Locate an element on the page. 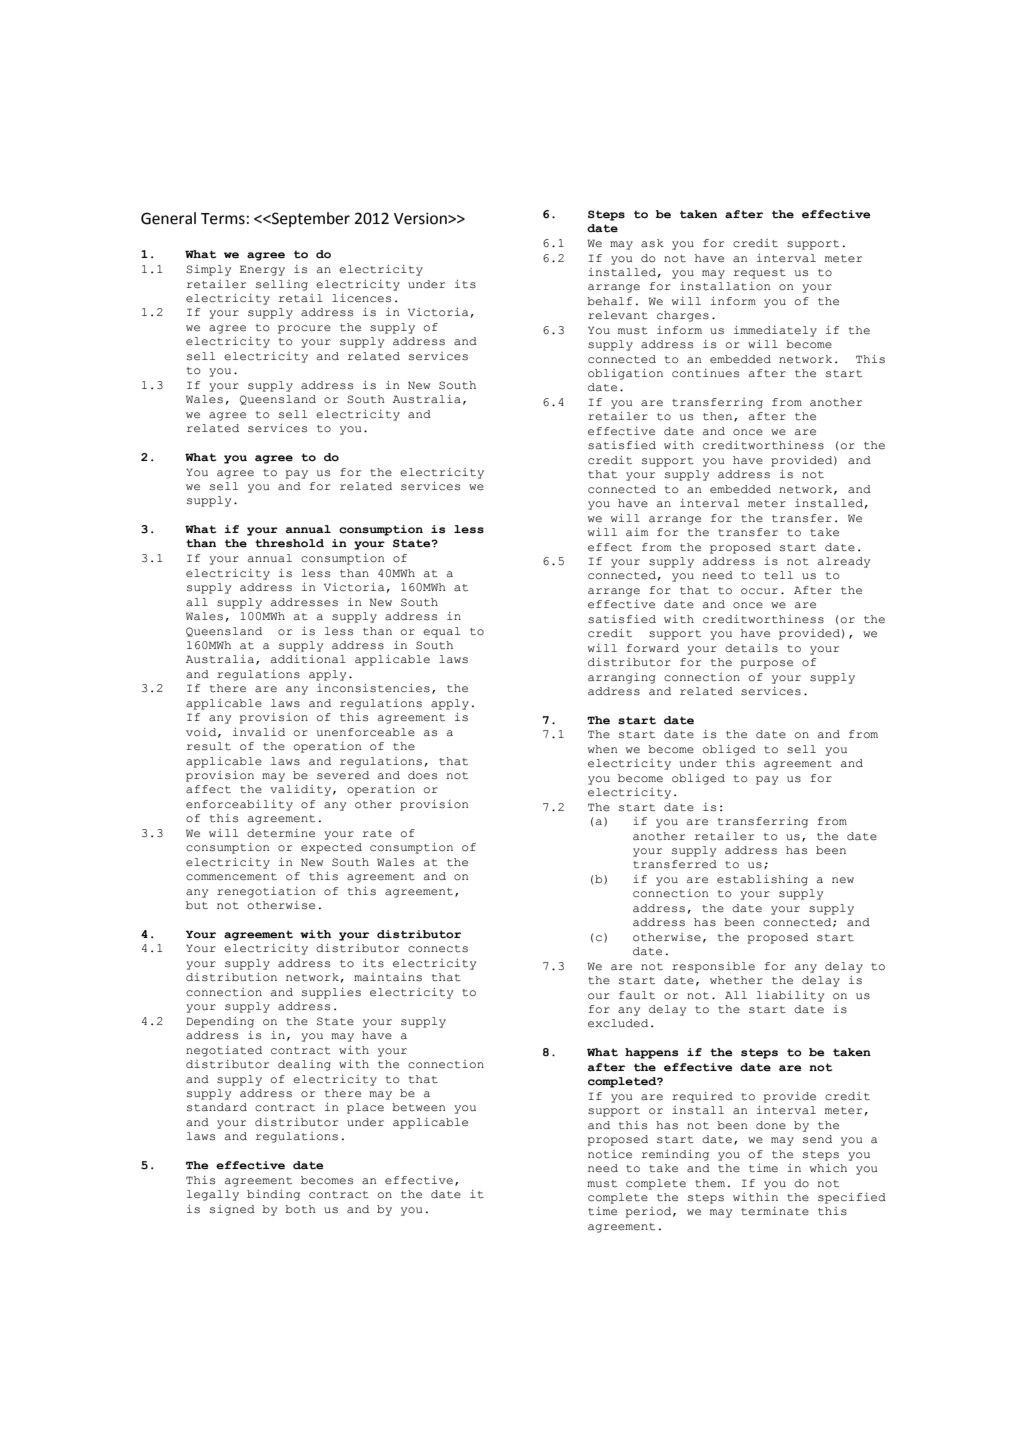  Version is located at coordinates (421, 218).
